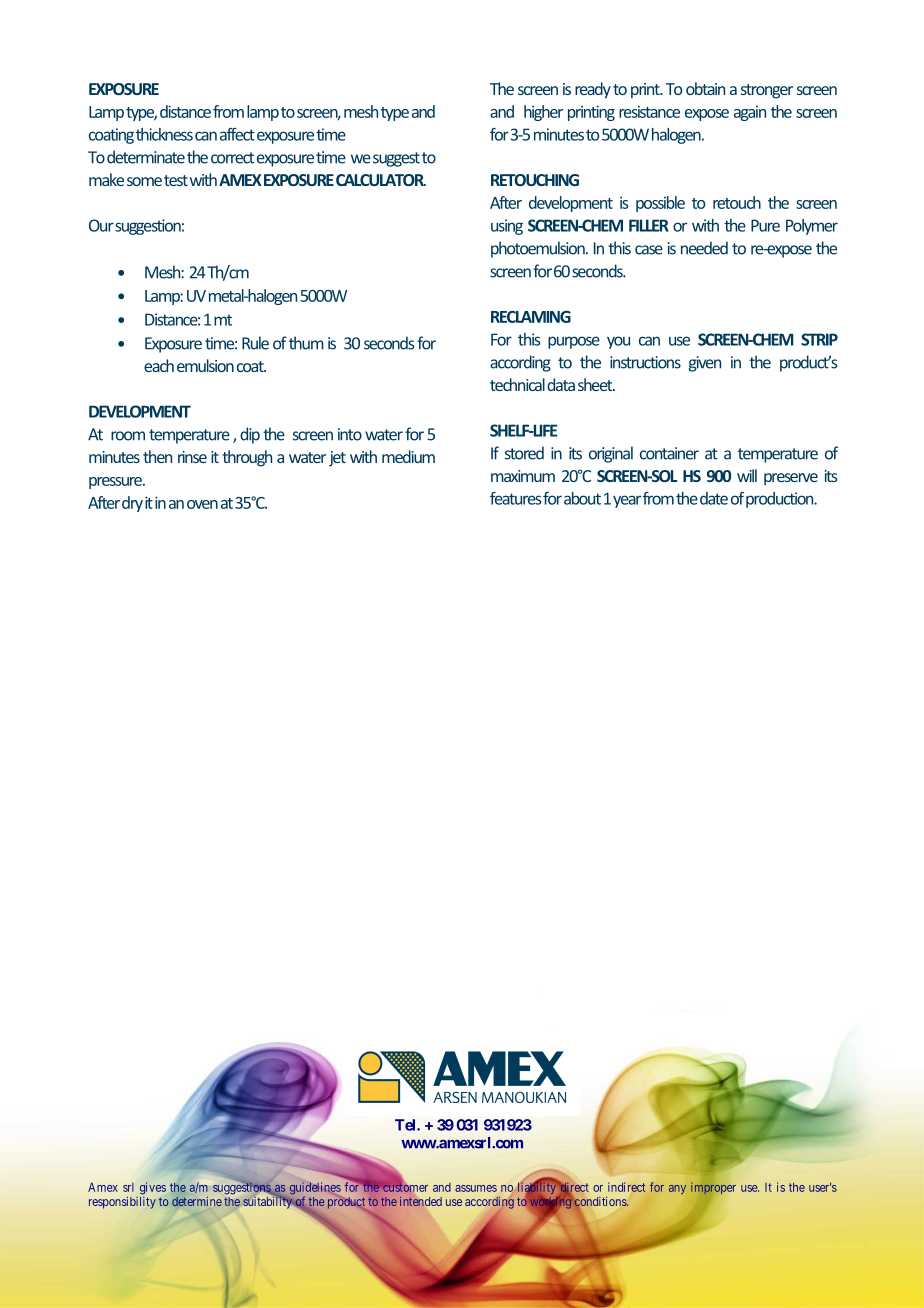 This document has width=924, height=1308. I want to click on oven, so click(202, 504).
